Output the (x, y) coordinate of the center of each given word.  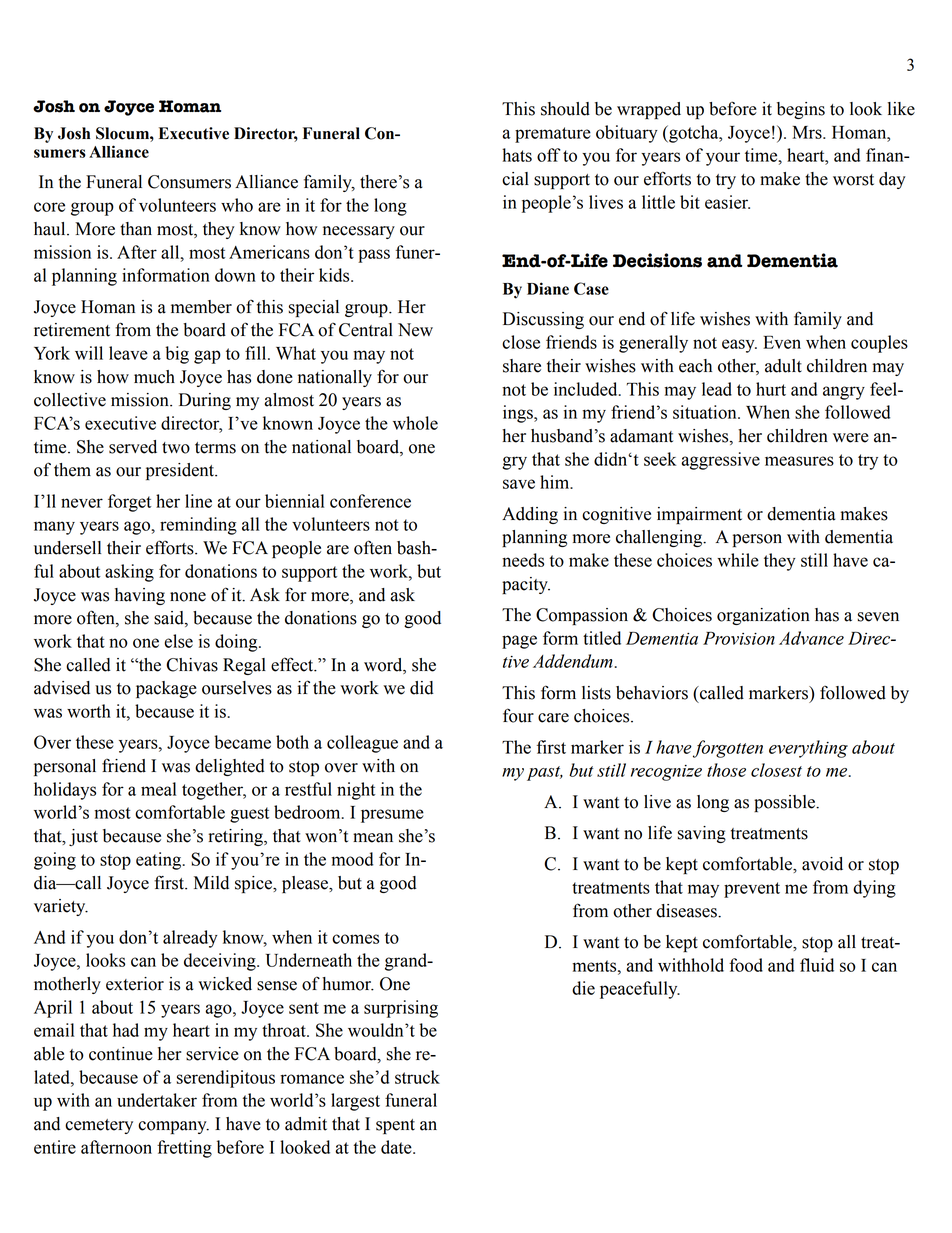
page (519, 642)
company (173, 1127)
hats (517, 155)
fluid (817, 965)
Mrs (808, 132)
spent (395, 1126)
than (136, 229)
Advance (811, 638)
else (178, 641)
